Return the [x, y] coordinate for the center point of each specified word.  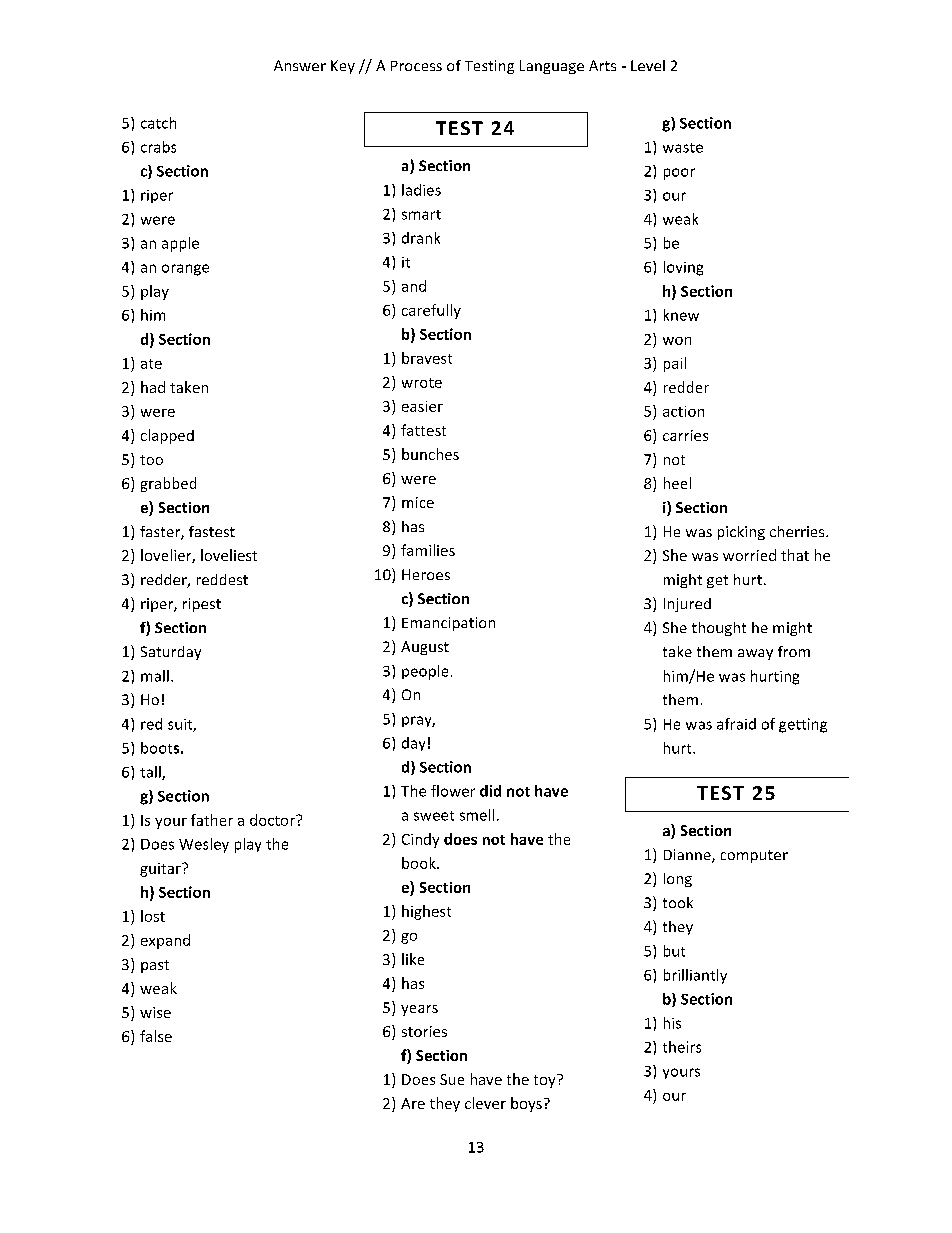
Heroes [426, 574]
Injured [687, 605]
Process [416, 66]
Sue [452, 1079]
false [156, 1036]
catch [158, 123]
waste [683, 148]
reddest [222, 579]
